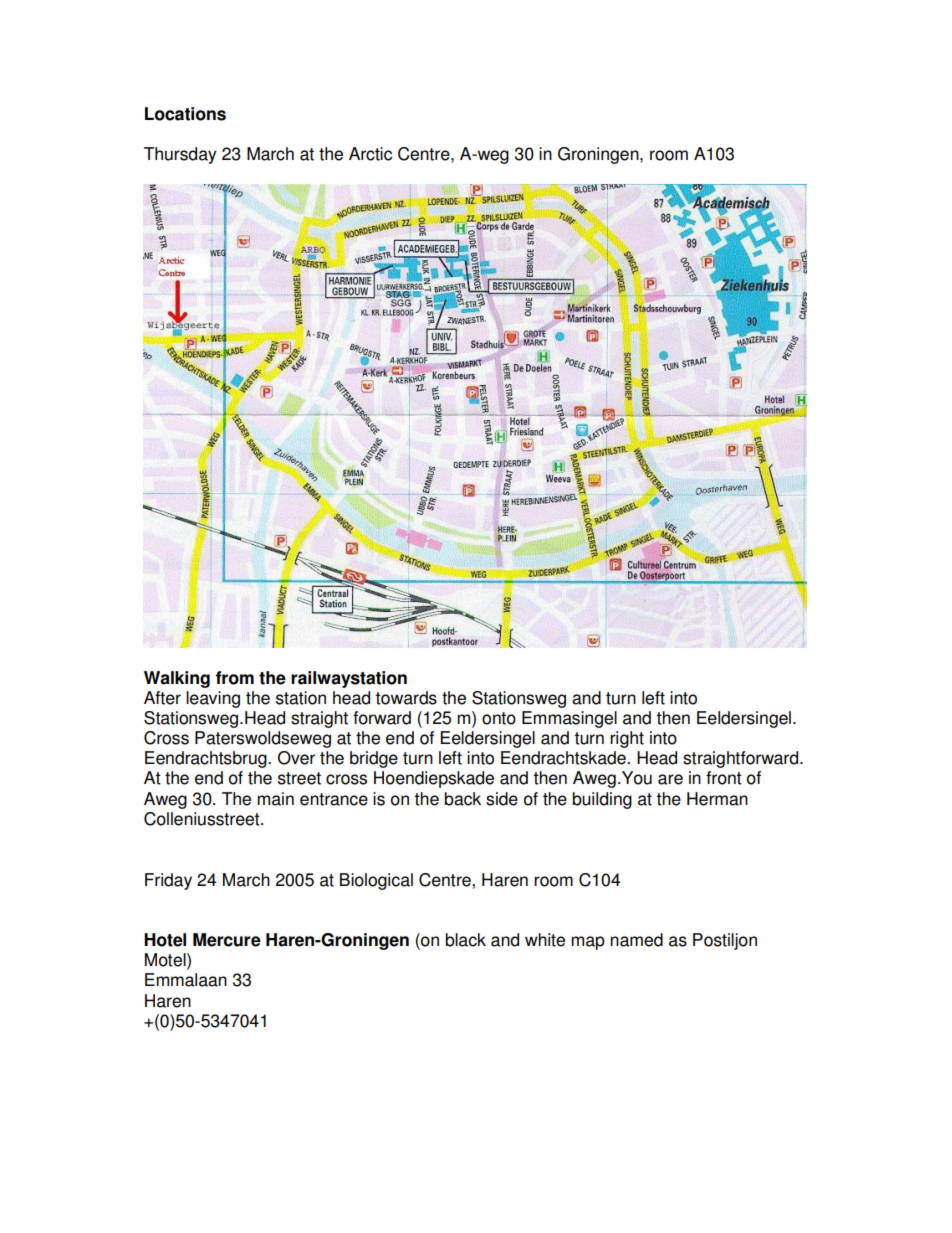  Describe the element at coordinates (180, 155) in the screenshot. I see `Thursday` at that location.
